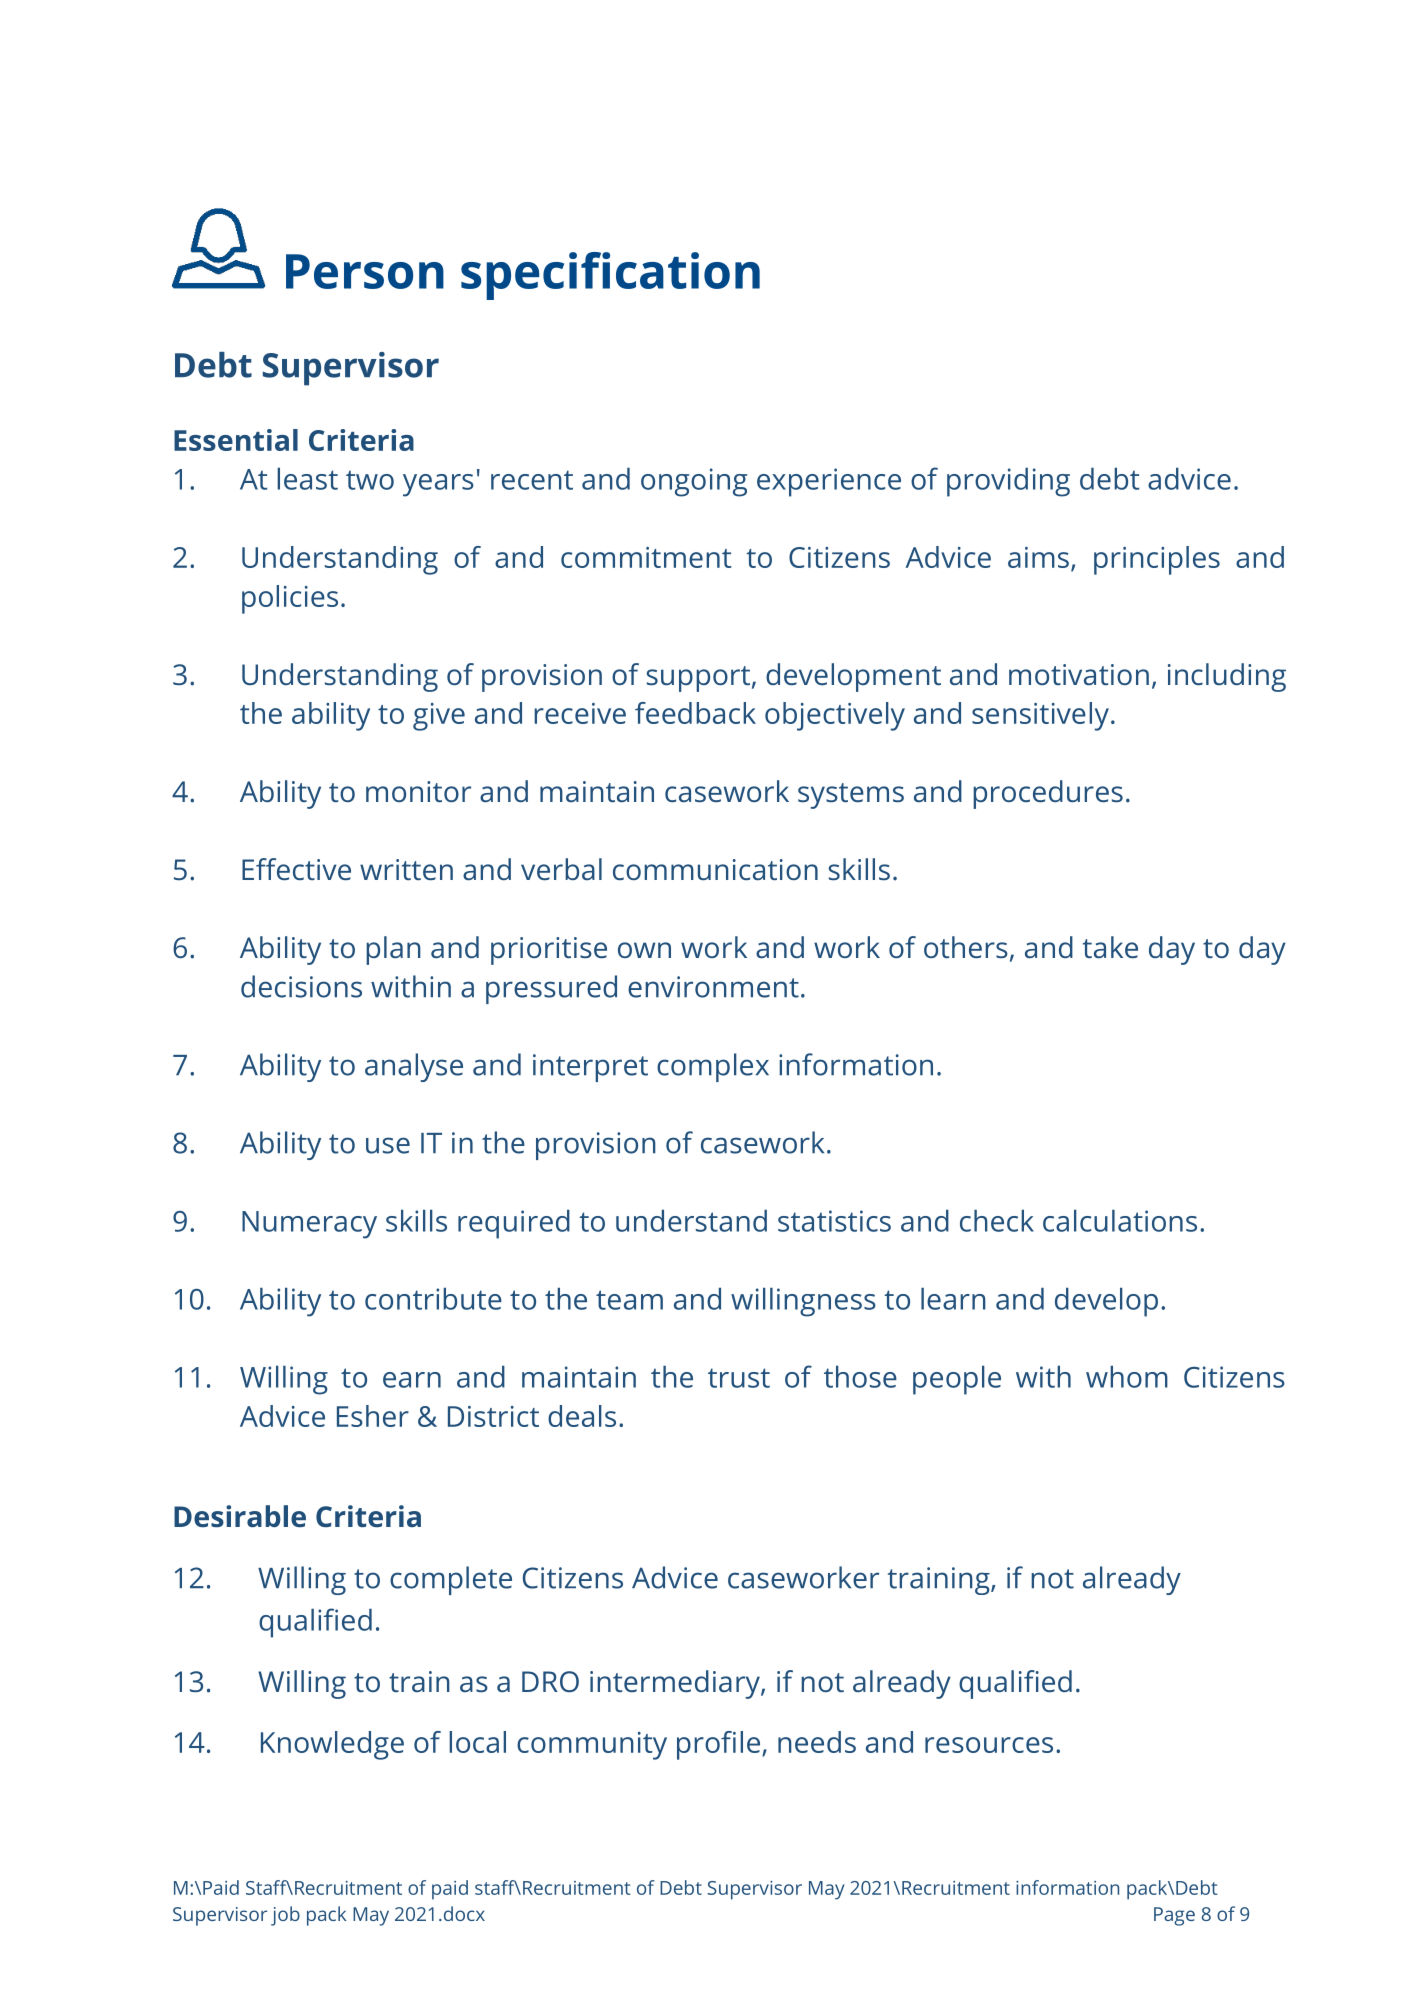 The width and height of the page is (1422, 2011). Describe the element at coordinates (365, 271) in the page. I see `Person` at that location.
